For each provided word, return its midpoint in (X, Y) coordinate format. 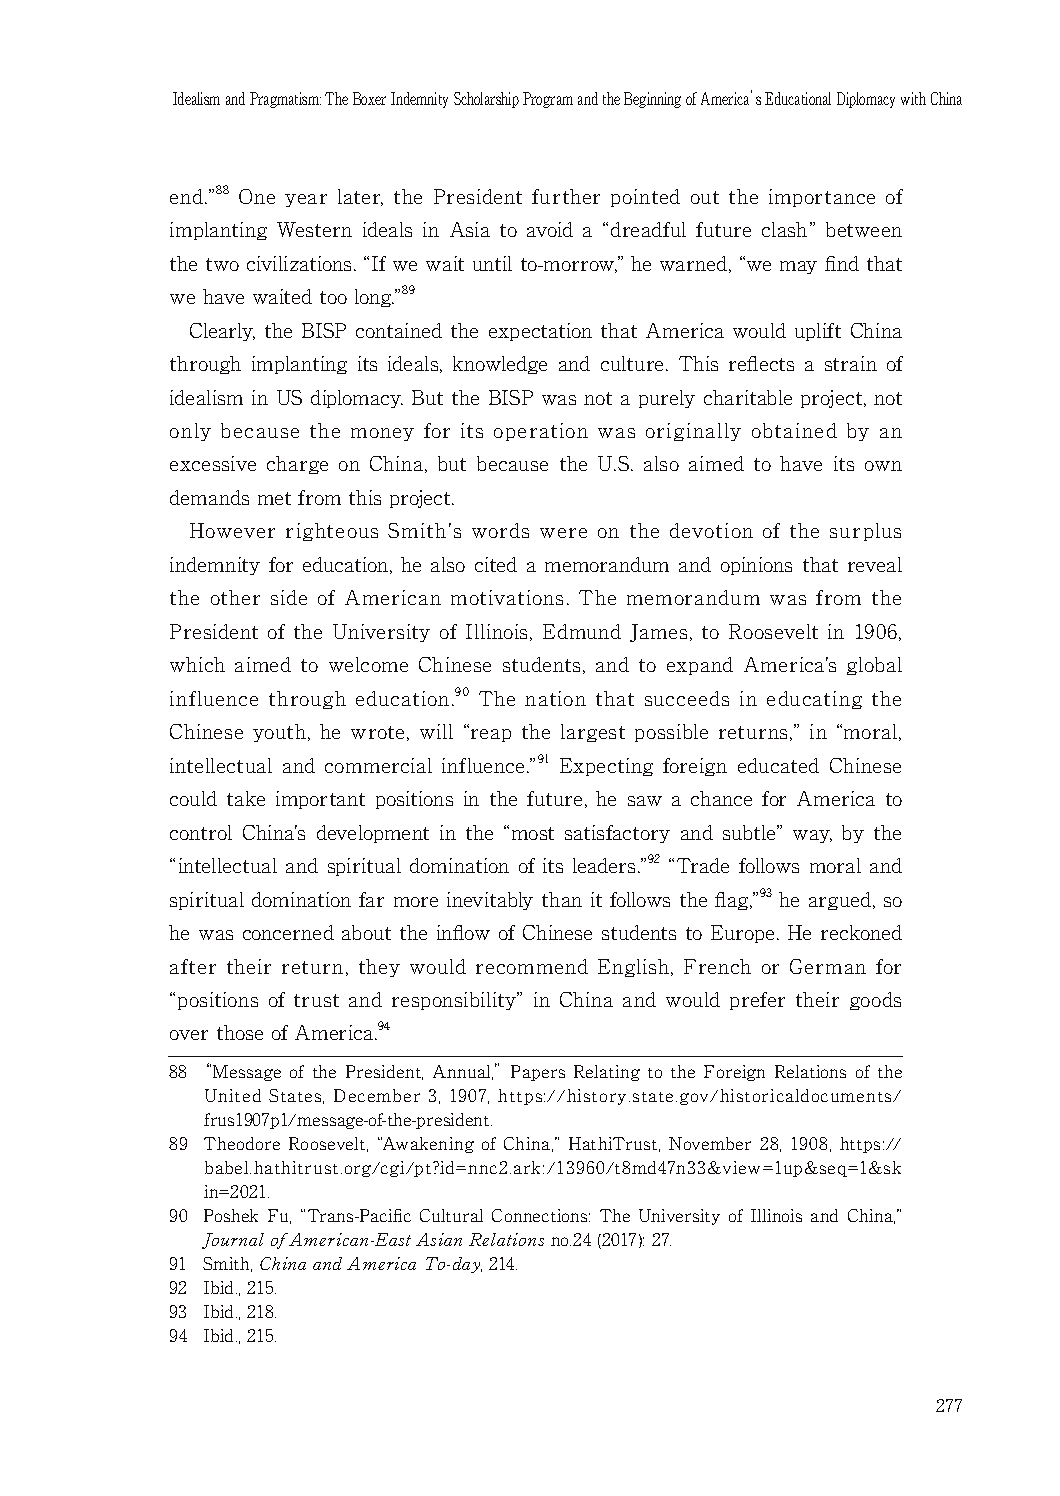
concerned (288, 932)
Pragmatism (285, 100)
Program (548, 100)
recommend (532, 966)
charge (297, 465)
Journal (233, 1241)
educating (814, 700)
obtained (794, 430)
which (197, 664)
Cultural (451, 1215)
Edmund (582, 631)
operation (541, 432)
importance (822, 198)
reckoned (861, 932)
